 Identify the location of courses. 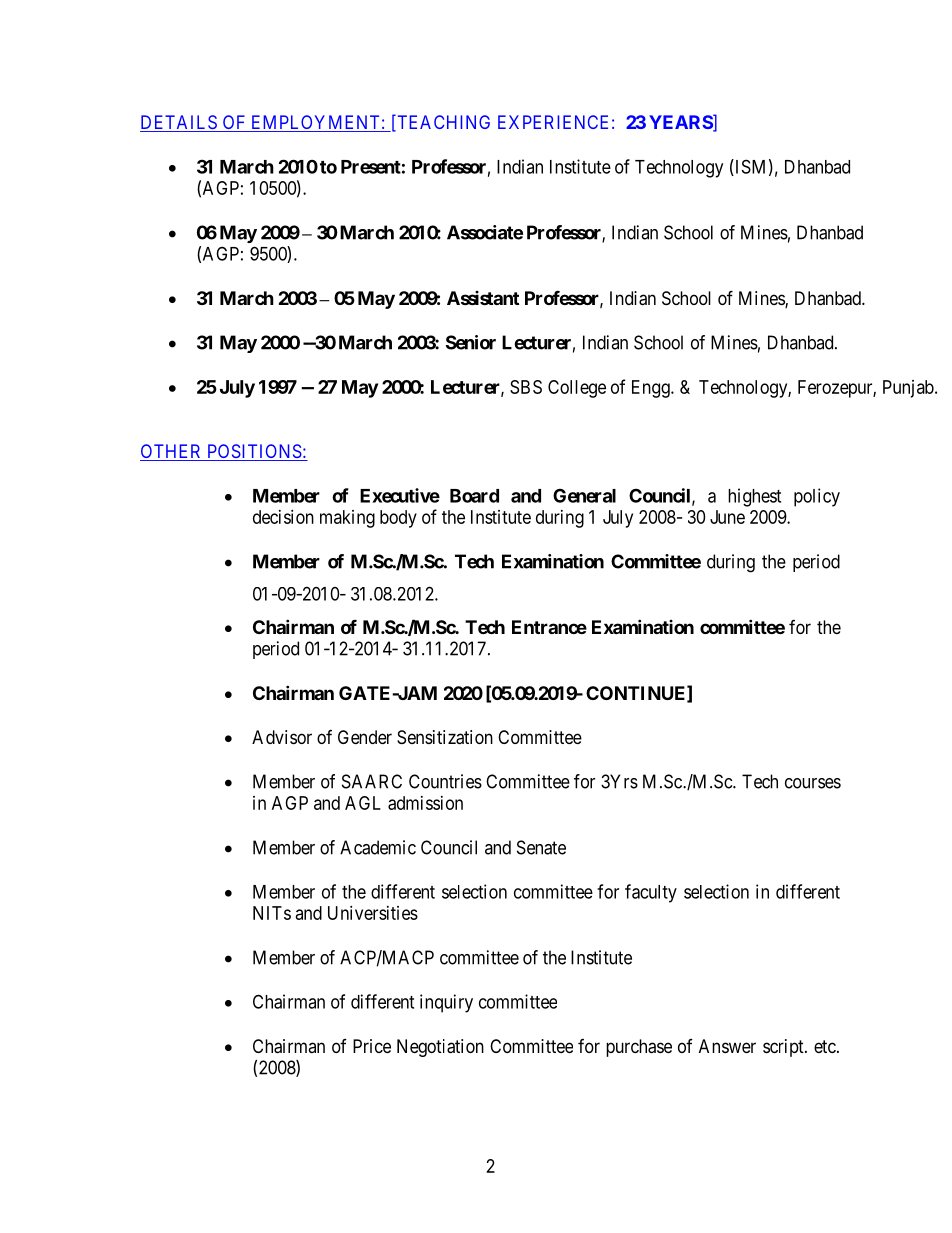
(813, 783).
